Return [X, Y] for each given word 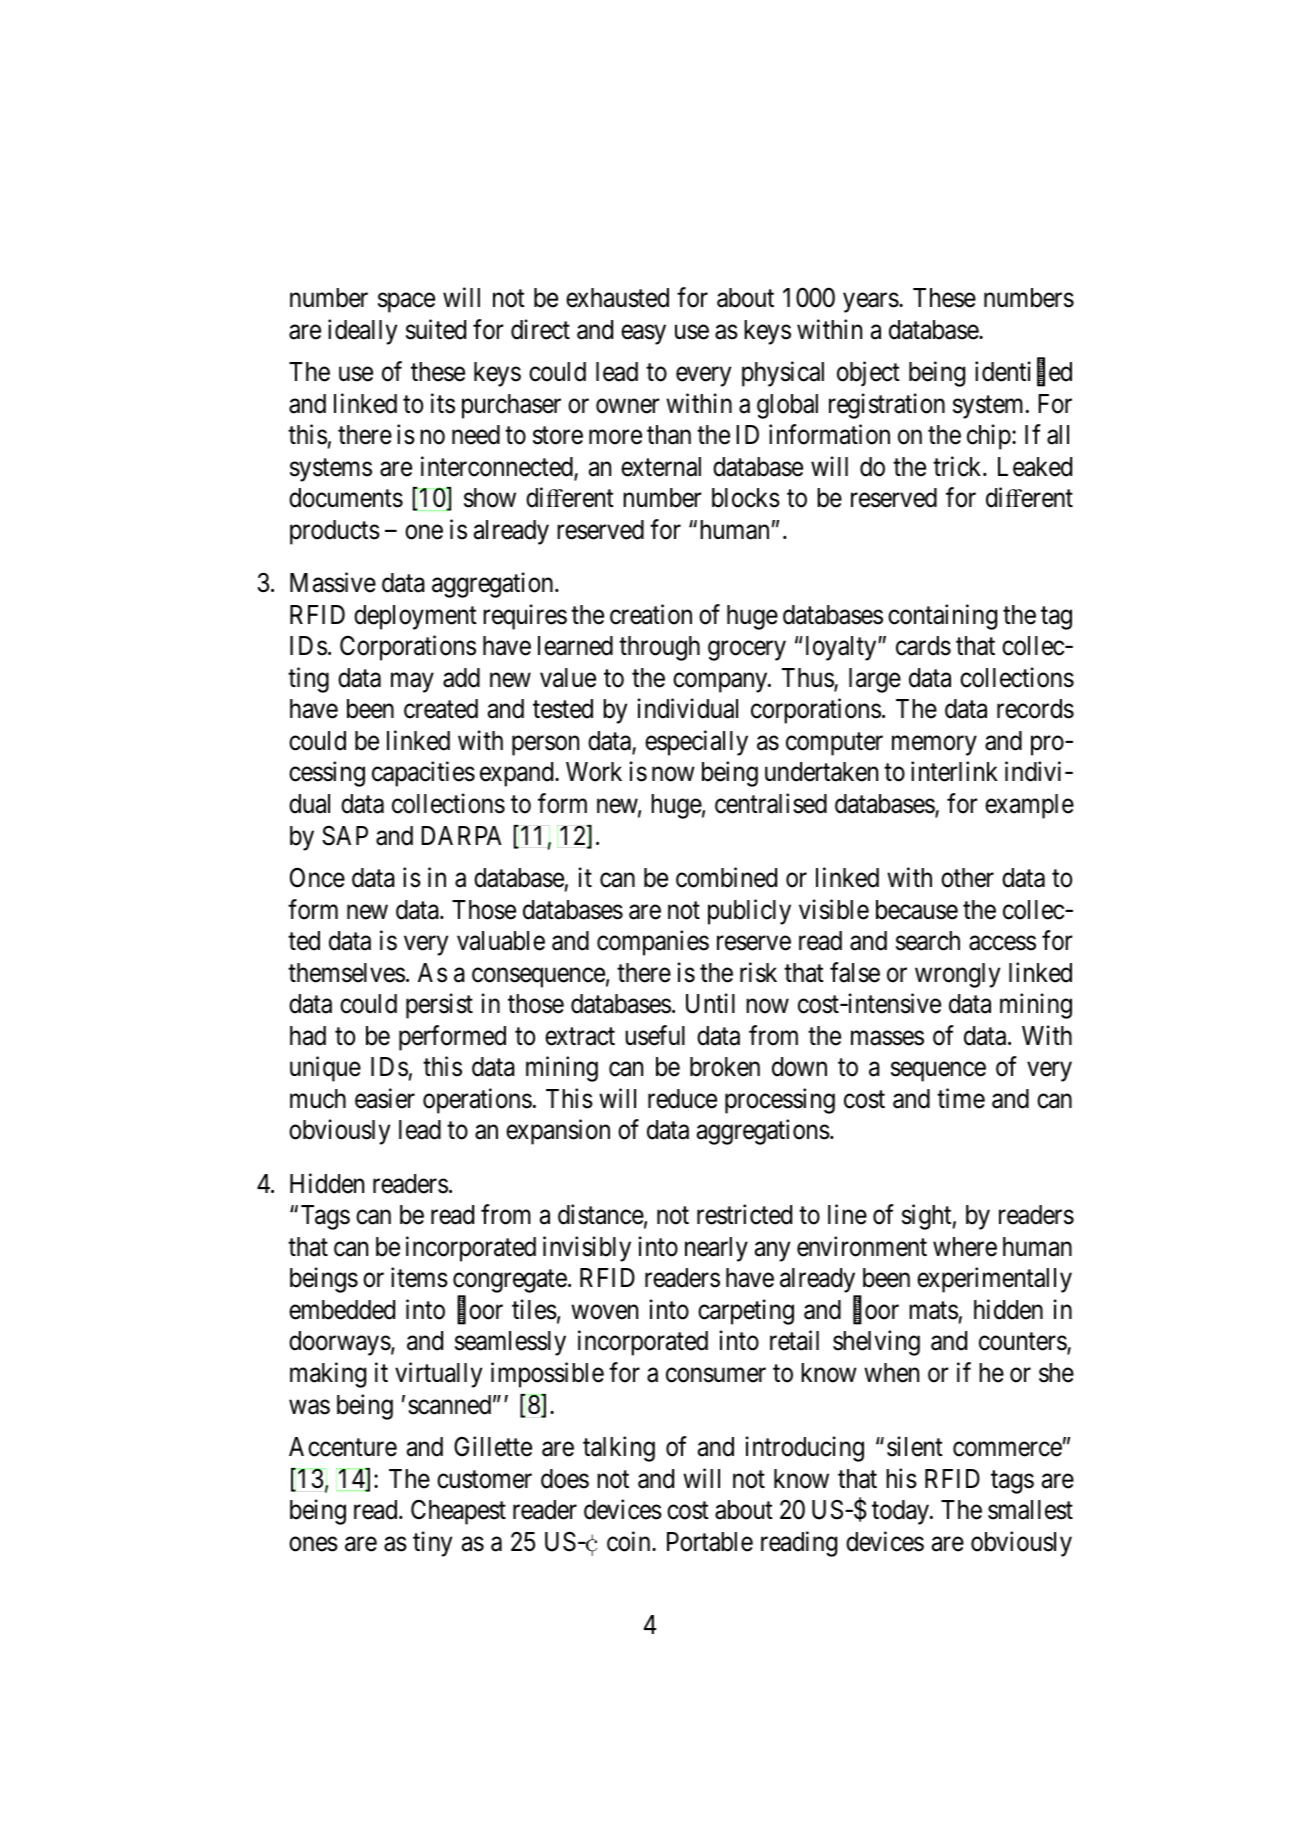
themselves [346, 973]
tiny [432, 1544]
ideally [362, 332]
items [419, 1278]
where [965, 1247]
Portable [710, 1542]
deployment [415, 617]
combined [726, 877]
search [928, 941]
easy [643, 335]
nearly [716, 1249]
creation [651, 614]
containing [942, 617]
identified [1023, 372]
